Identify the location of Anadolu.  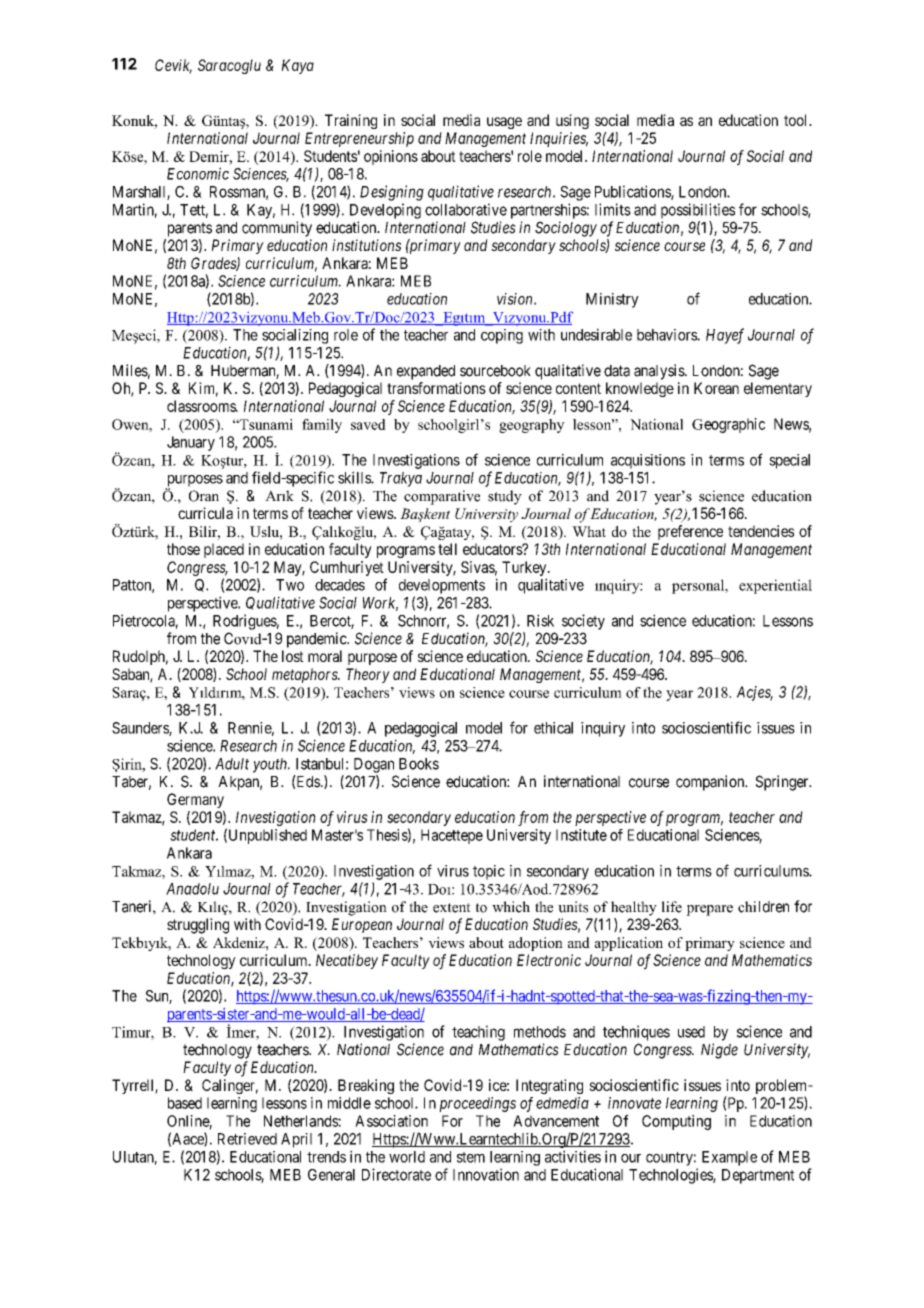
(192, 889).
